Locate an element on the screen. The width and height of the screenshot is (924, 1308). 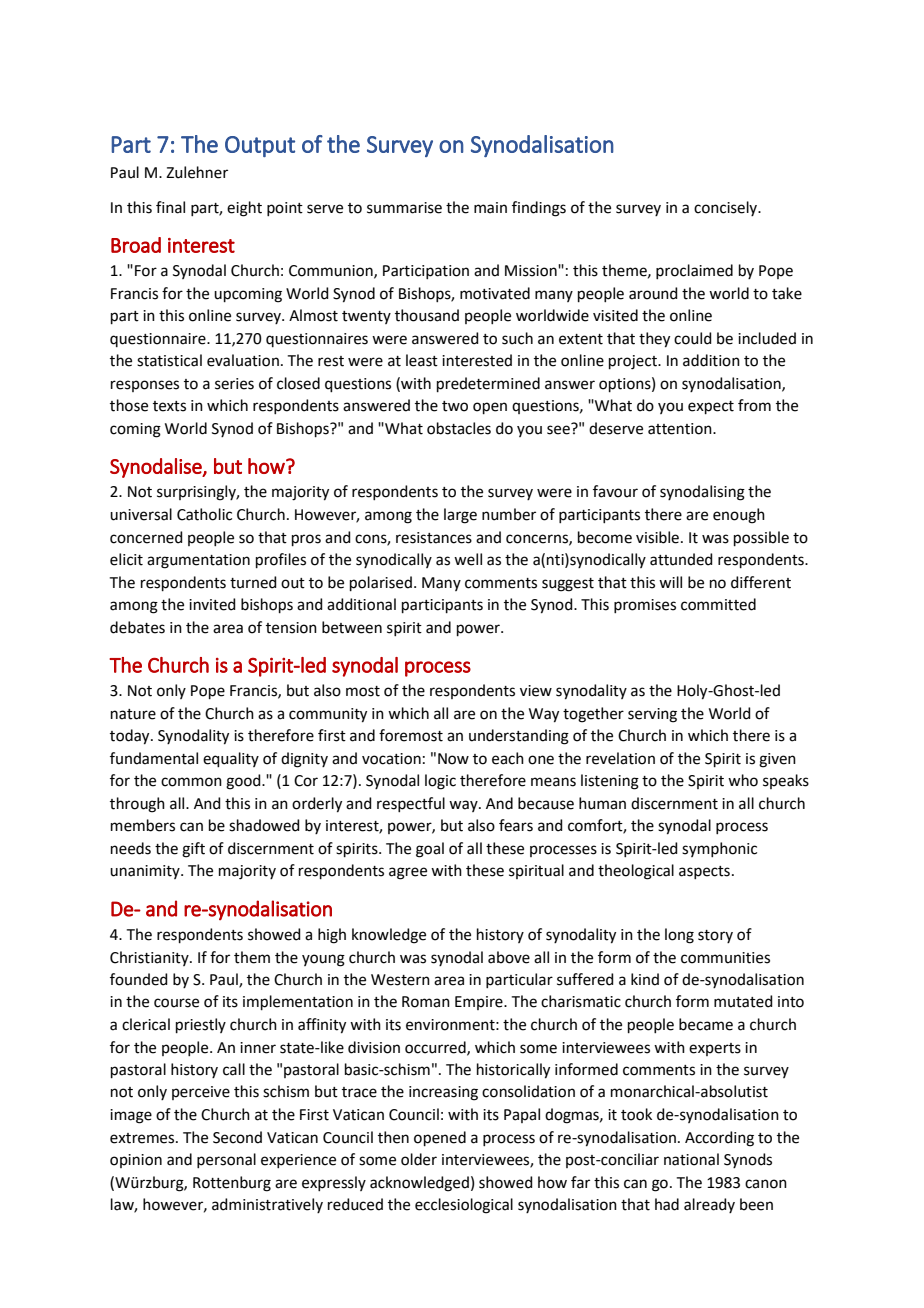
concisely is located at coordinates (727, 208).
